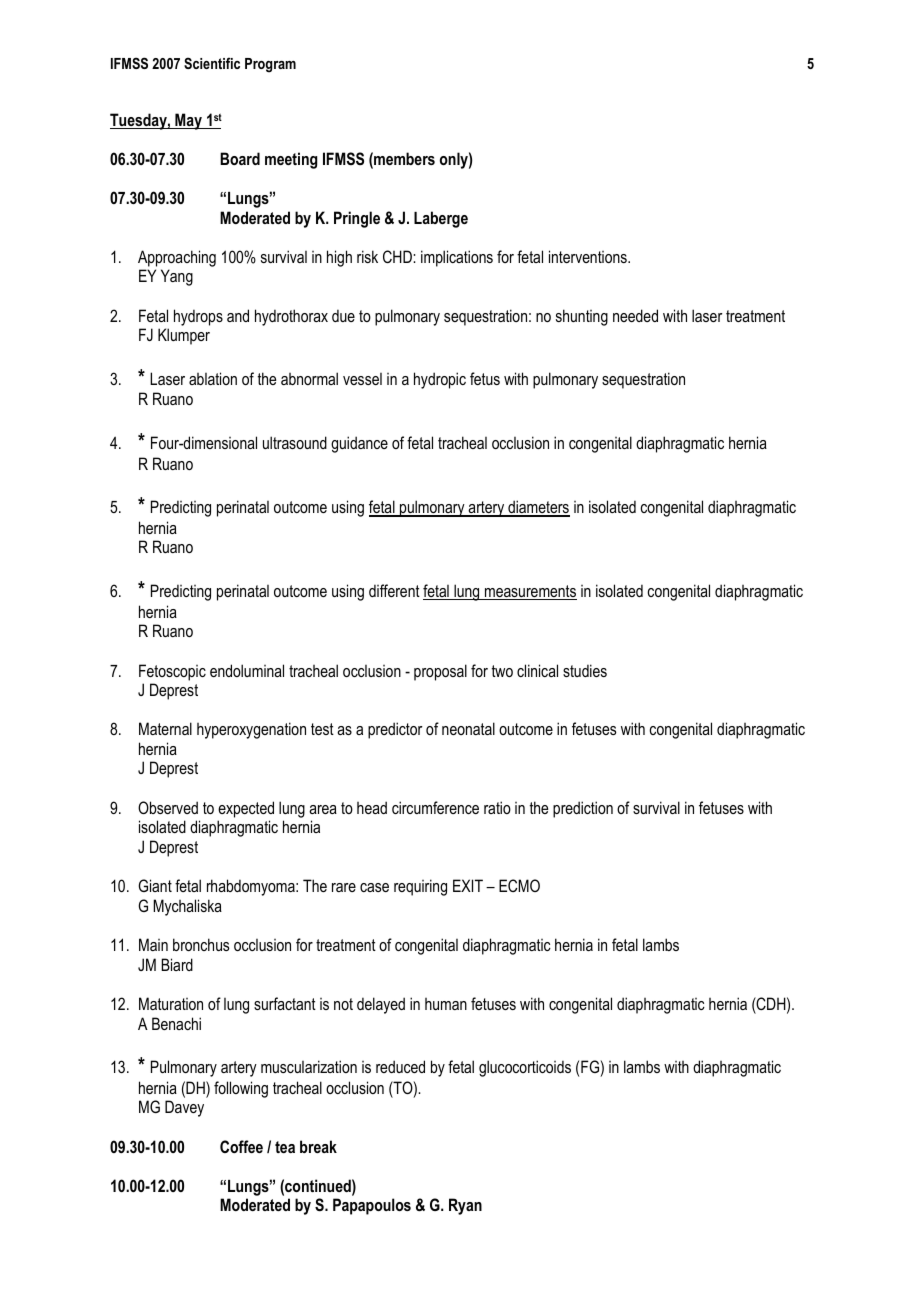 This screenshot has width=924, height=1308. Describe the element at coordinates (583, 809) in the screenshot. I see `prediction` at that location.
